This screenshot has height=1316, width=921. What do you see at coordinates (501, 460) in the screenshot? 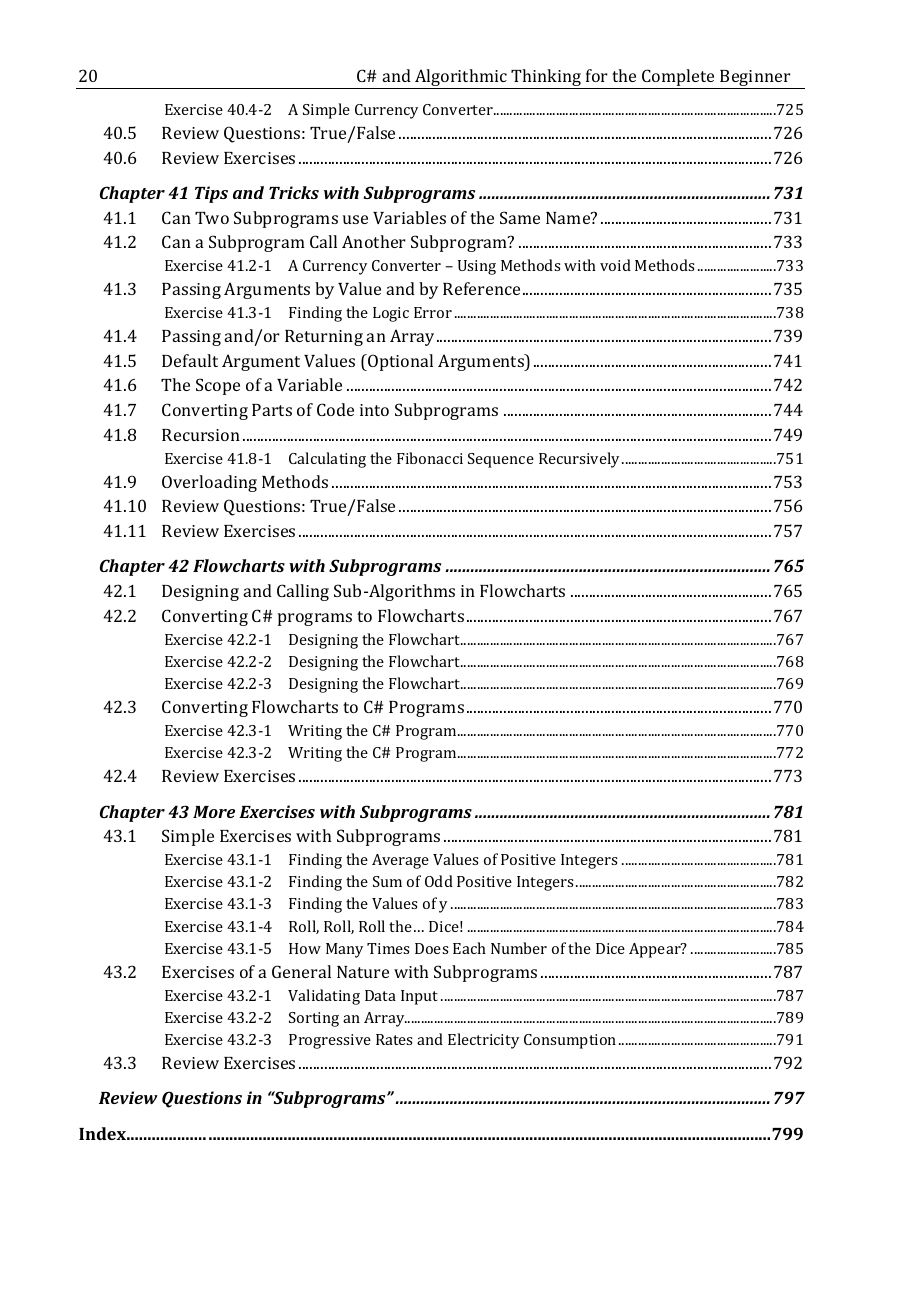
I see `Sequence` at bounding box center [501, 460].
